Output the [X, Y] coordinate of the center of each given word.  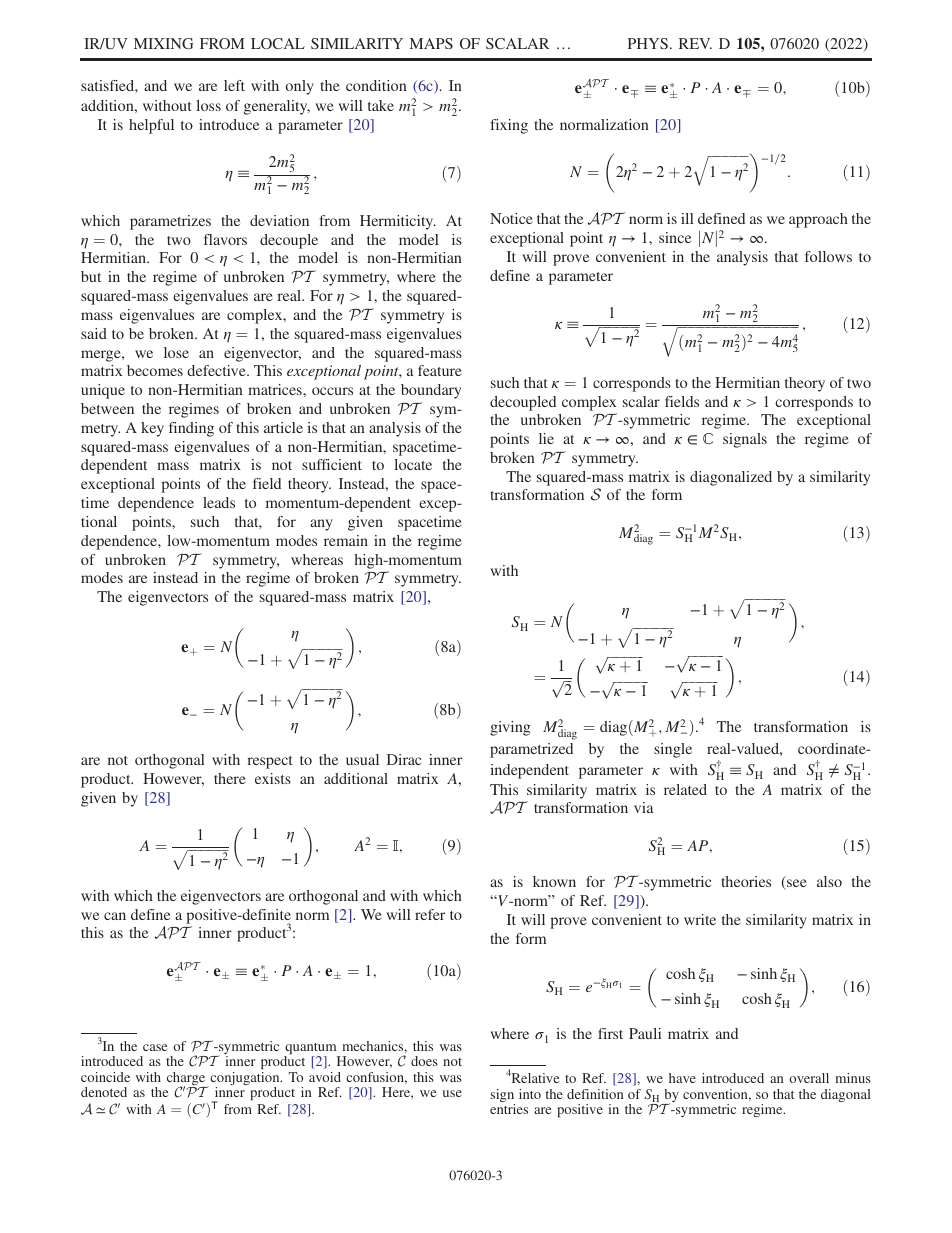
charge [187, 1080]
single [673, 750]
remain [346, 540]
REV [695, 43]
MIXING [163, 43]
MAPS [431, 43]
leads [219, 502]
